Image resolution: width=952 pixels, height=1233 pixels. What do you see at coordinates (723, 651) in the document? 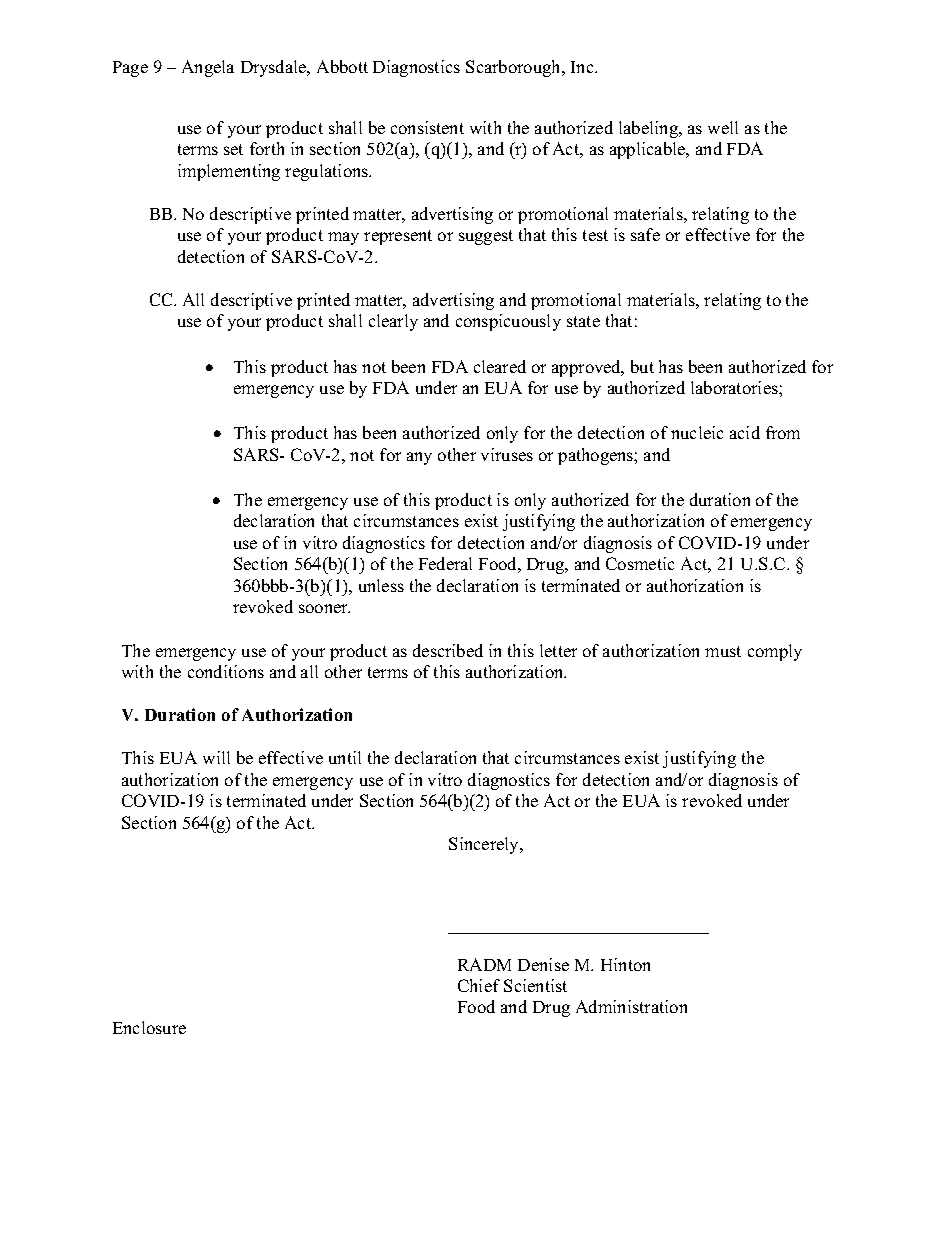
I see `must` at bounding box center [723, 651].
